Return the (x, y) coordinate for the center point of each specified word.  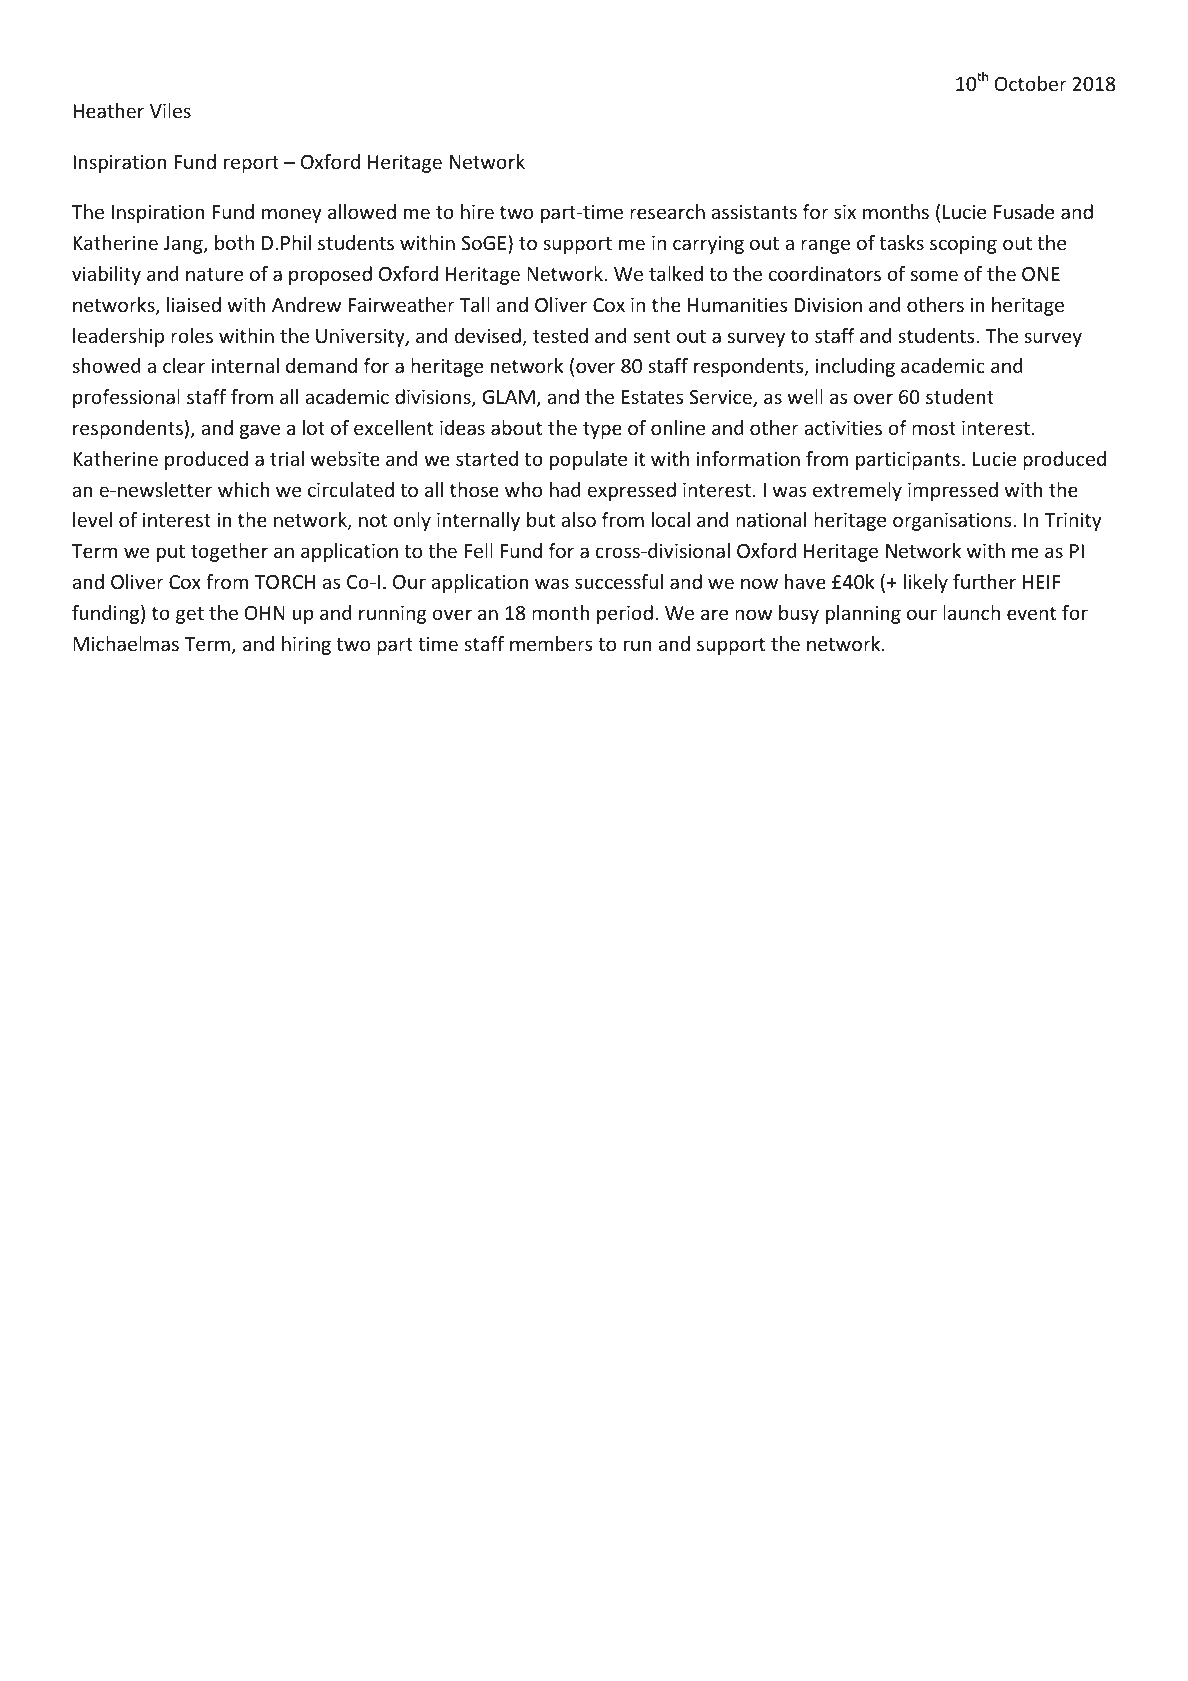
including (855, 367)
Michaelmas (126, 643)
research (667, 211)
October (1031, 83)
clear (184, 365)
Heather (108, 110)
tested (560, 335)
